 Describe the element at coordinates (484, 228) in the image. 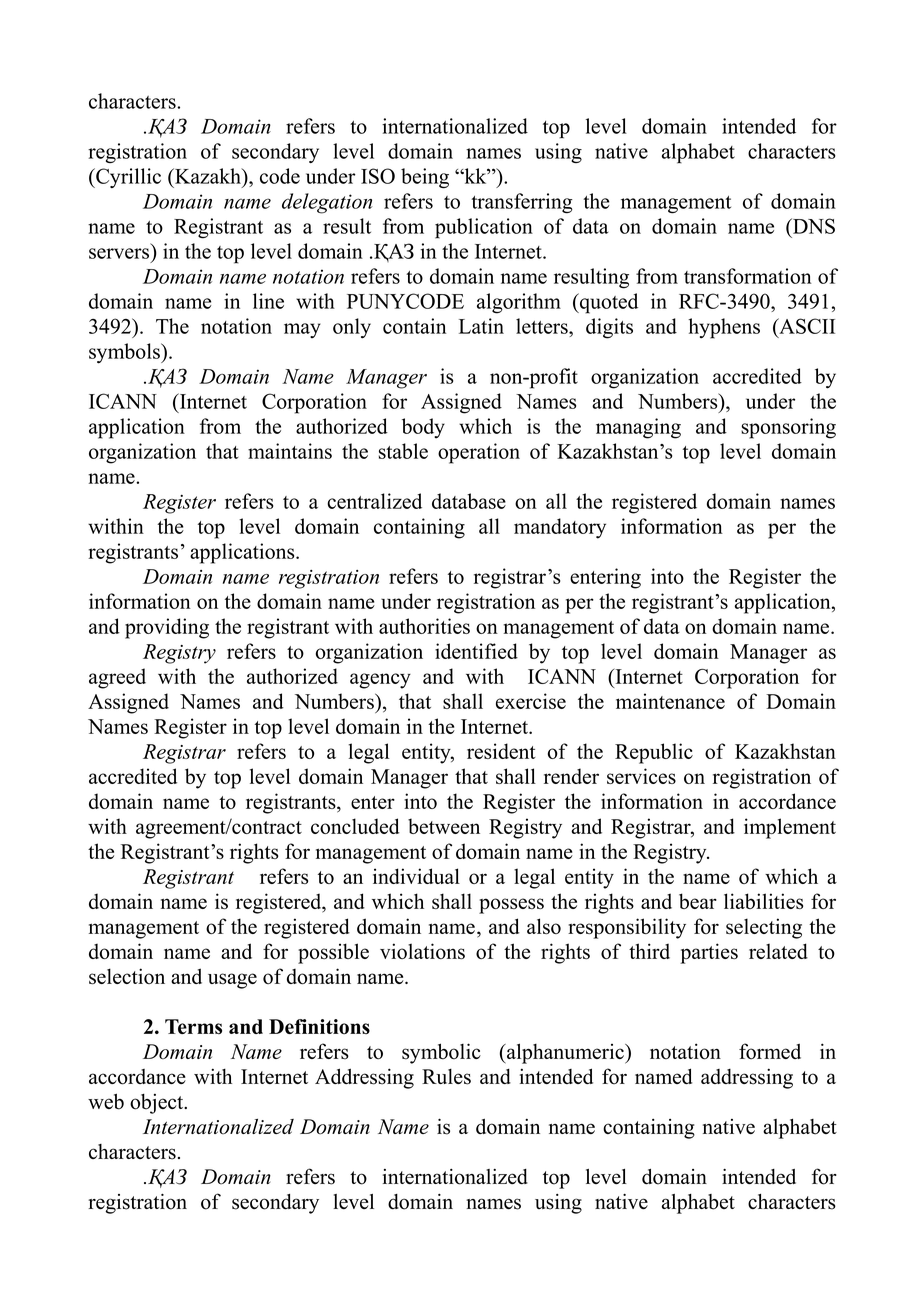

I see `publication` at that location.
